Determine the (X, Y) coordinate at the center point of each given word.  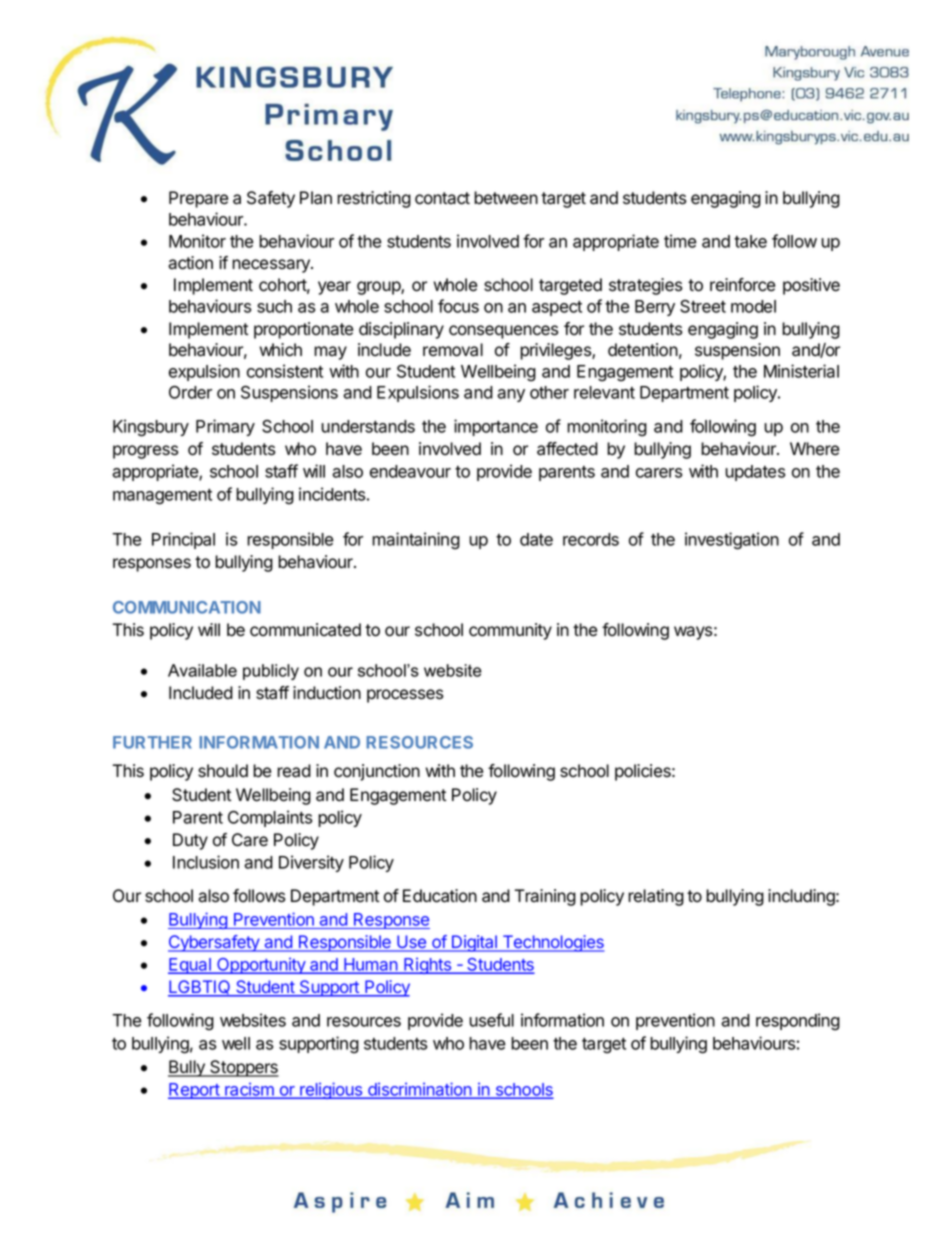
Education (440, 896)
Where (814, 449)
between (506, 198)
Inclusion (206, 862)
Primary (225, 427)
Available (202, 670)
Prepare (198, 199)
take (750, 241)
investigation (732, 541)
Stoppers (243, 1068)
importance (496, 427)
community (510, 631)
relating (656, 897)
